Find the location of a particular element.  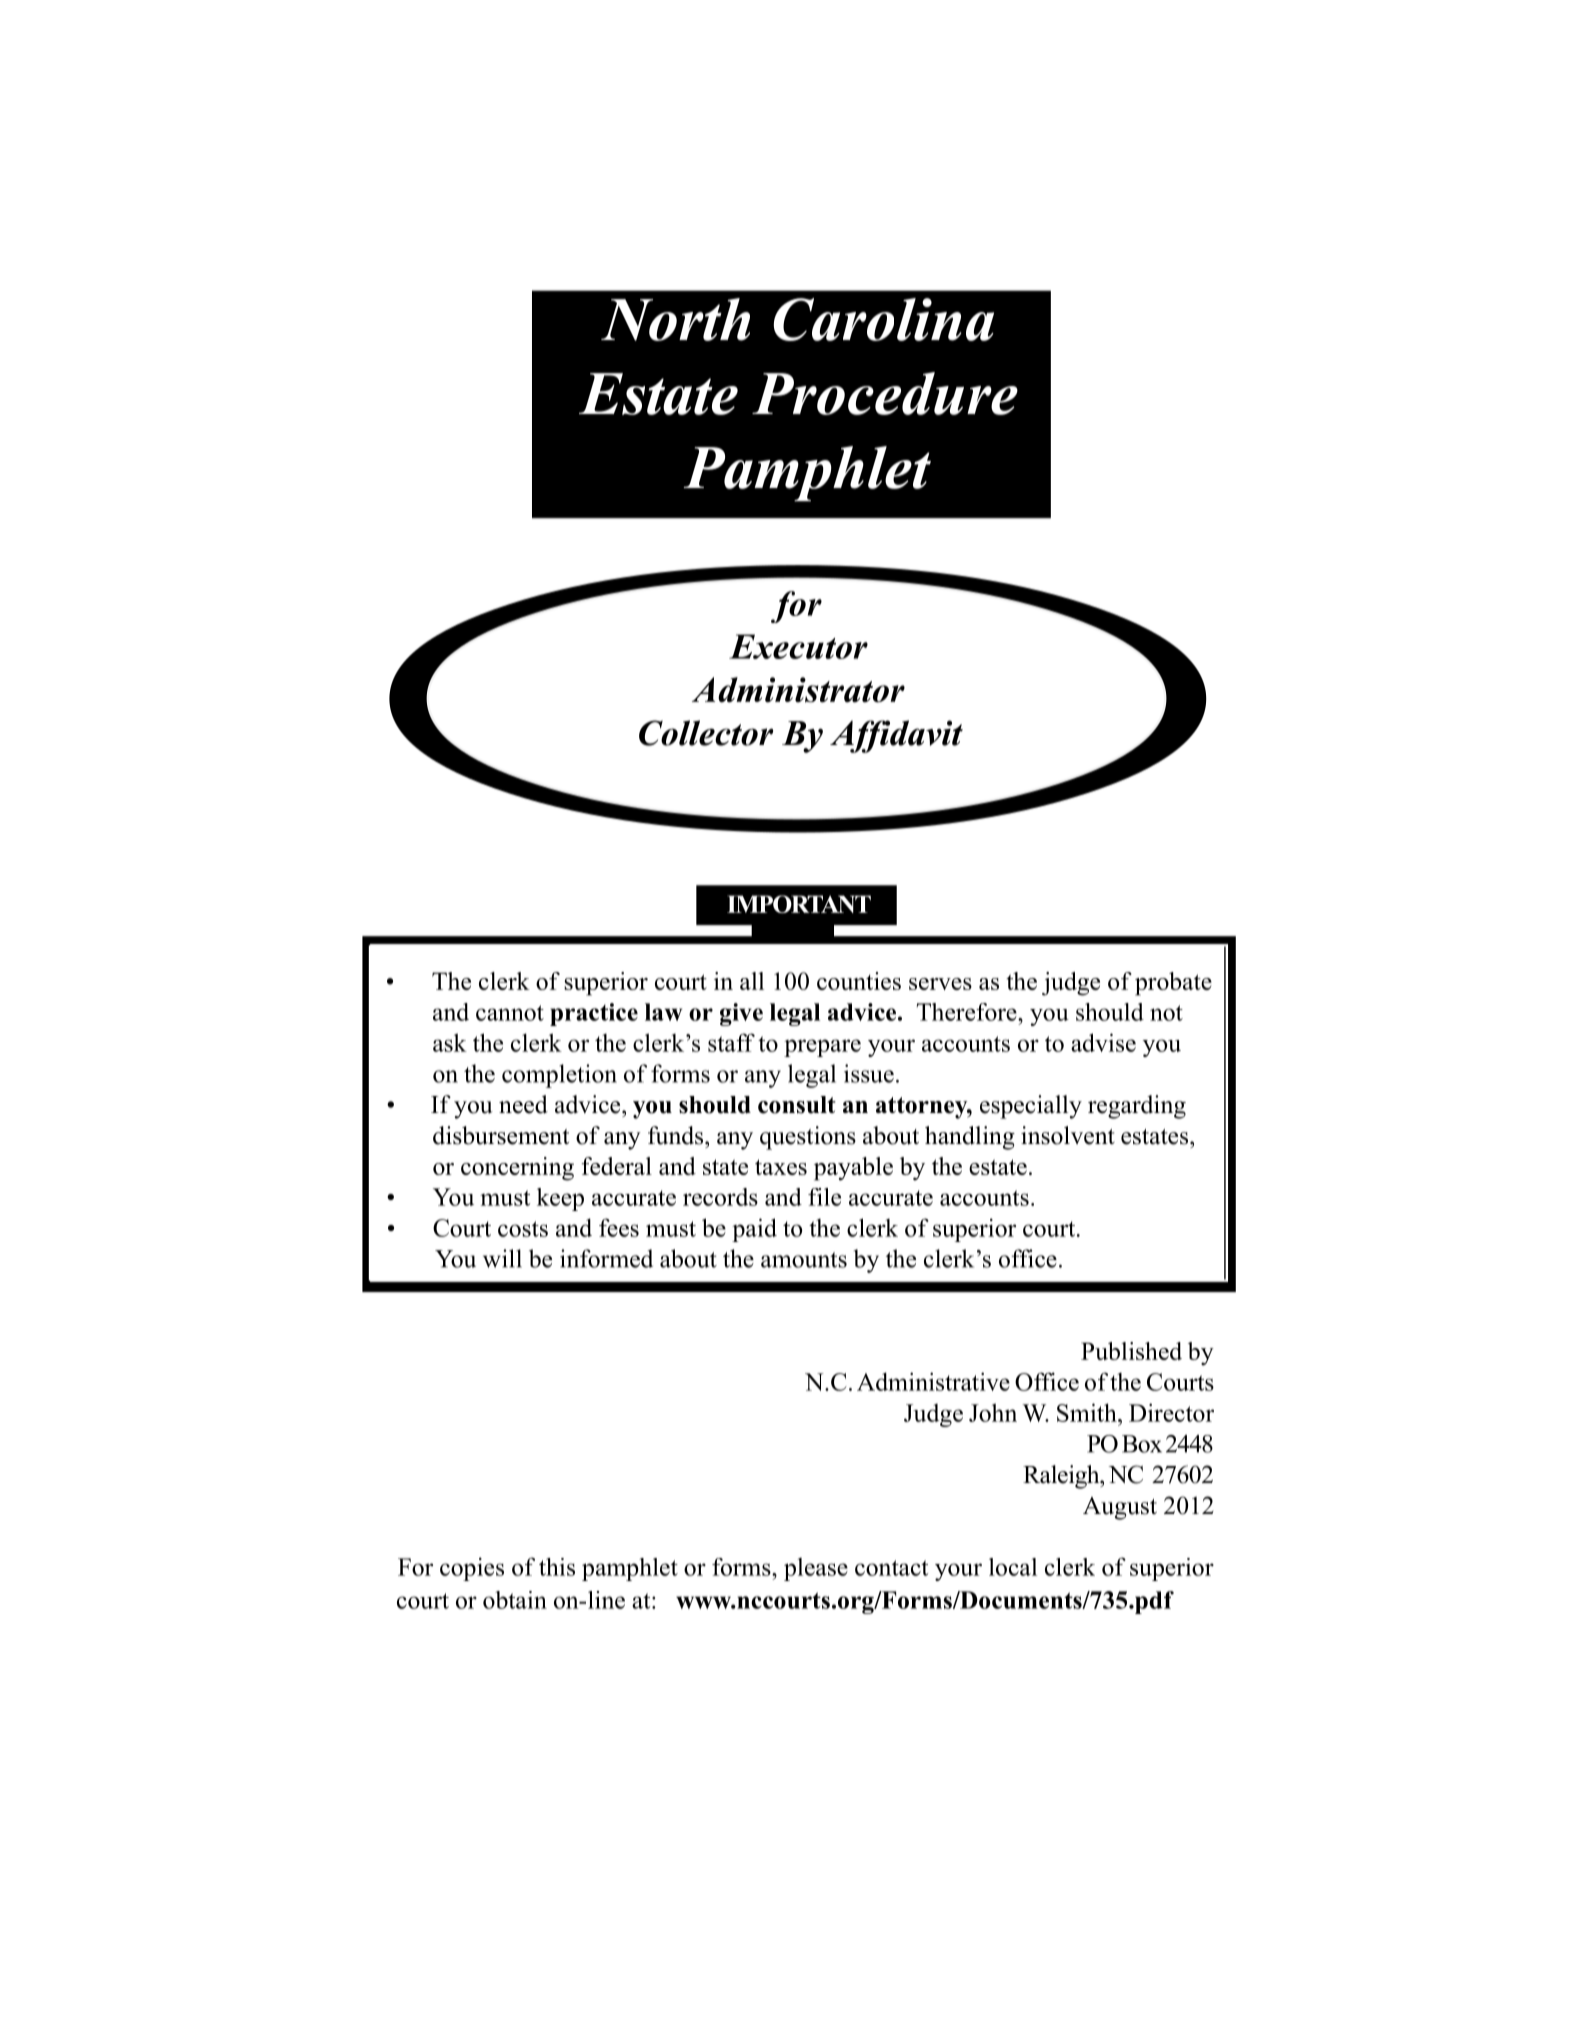

Procedure is located at coordinates (885, 393).
